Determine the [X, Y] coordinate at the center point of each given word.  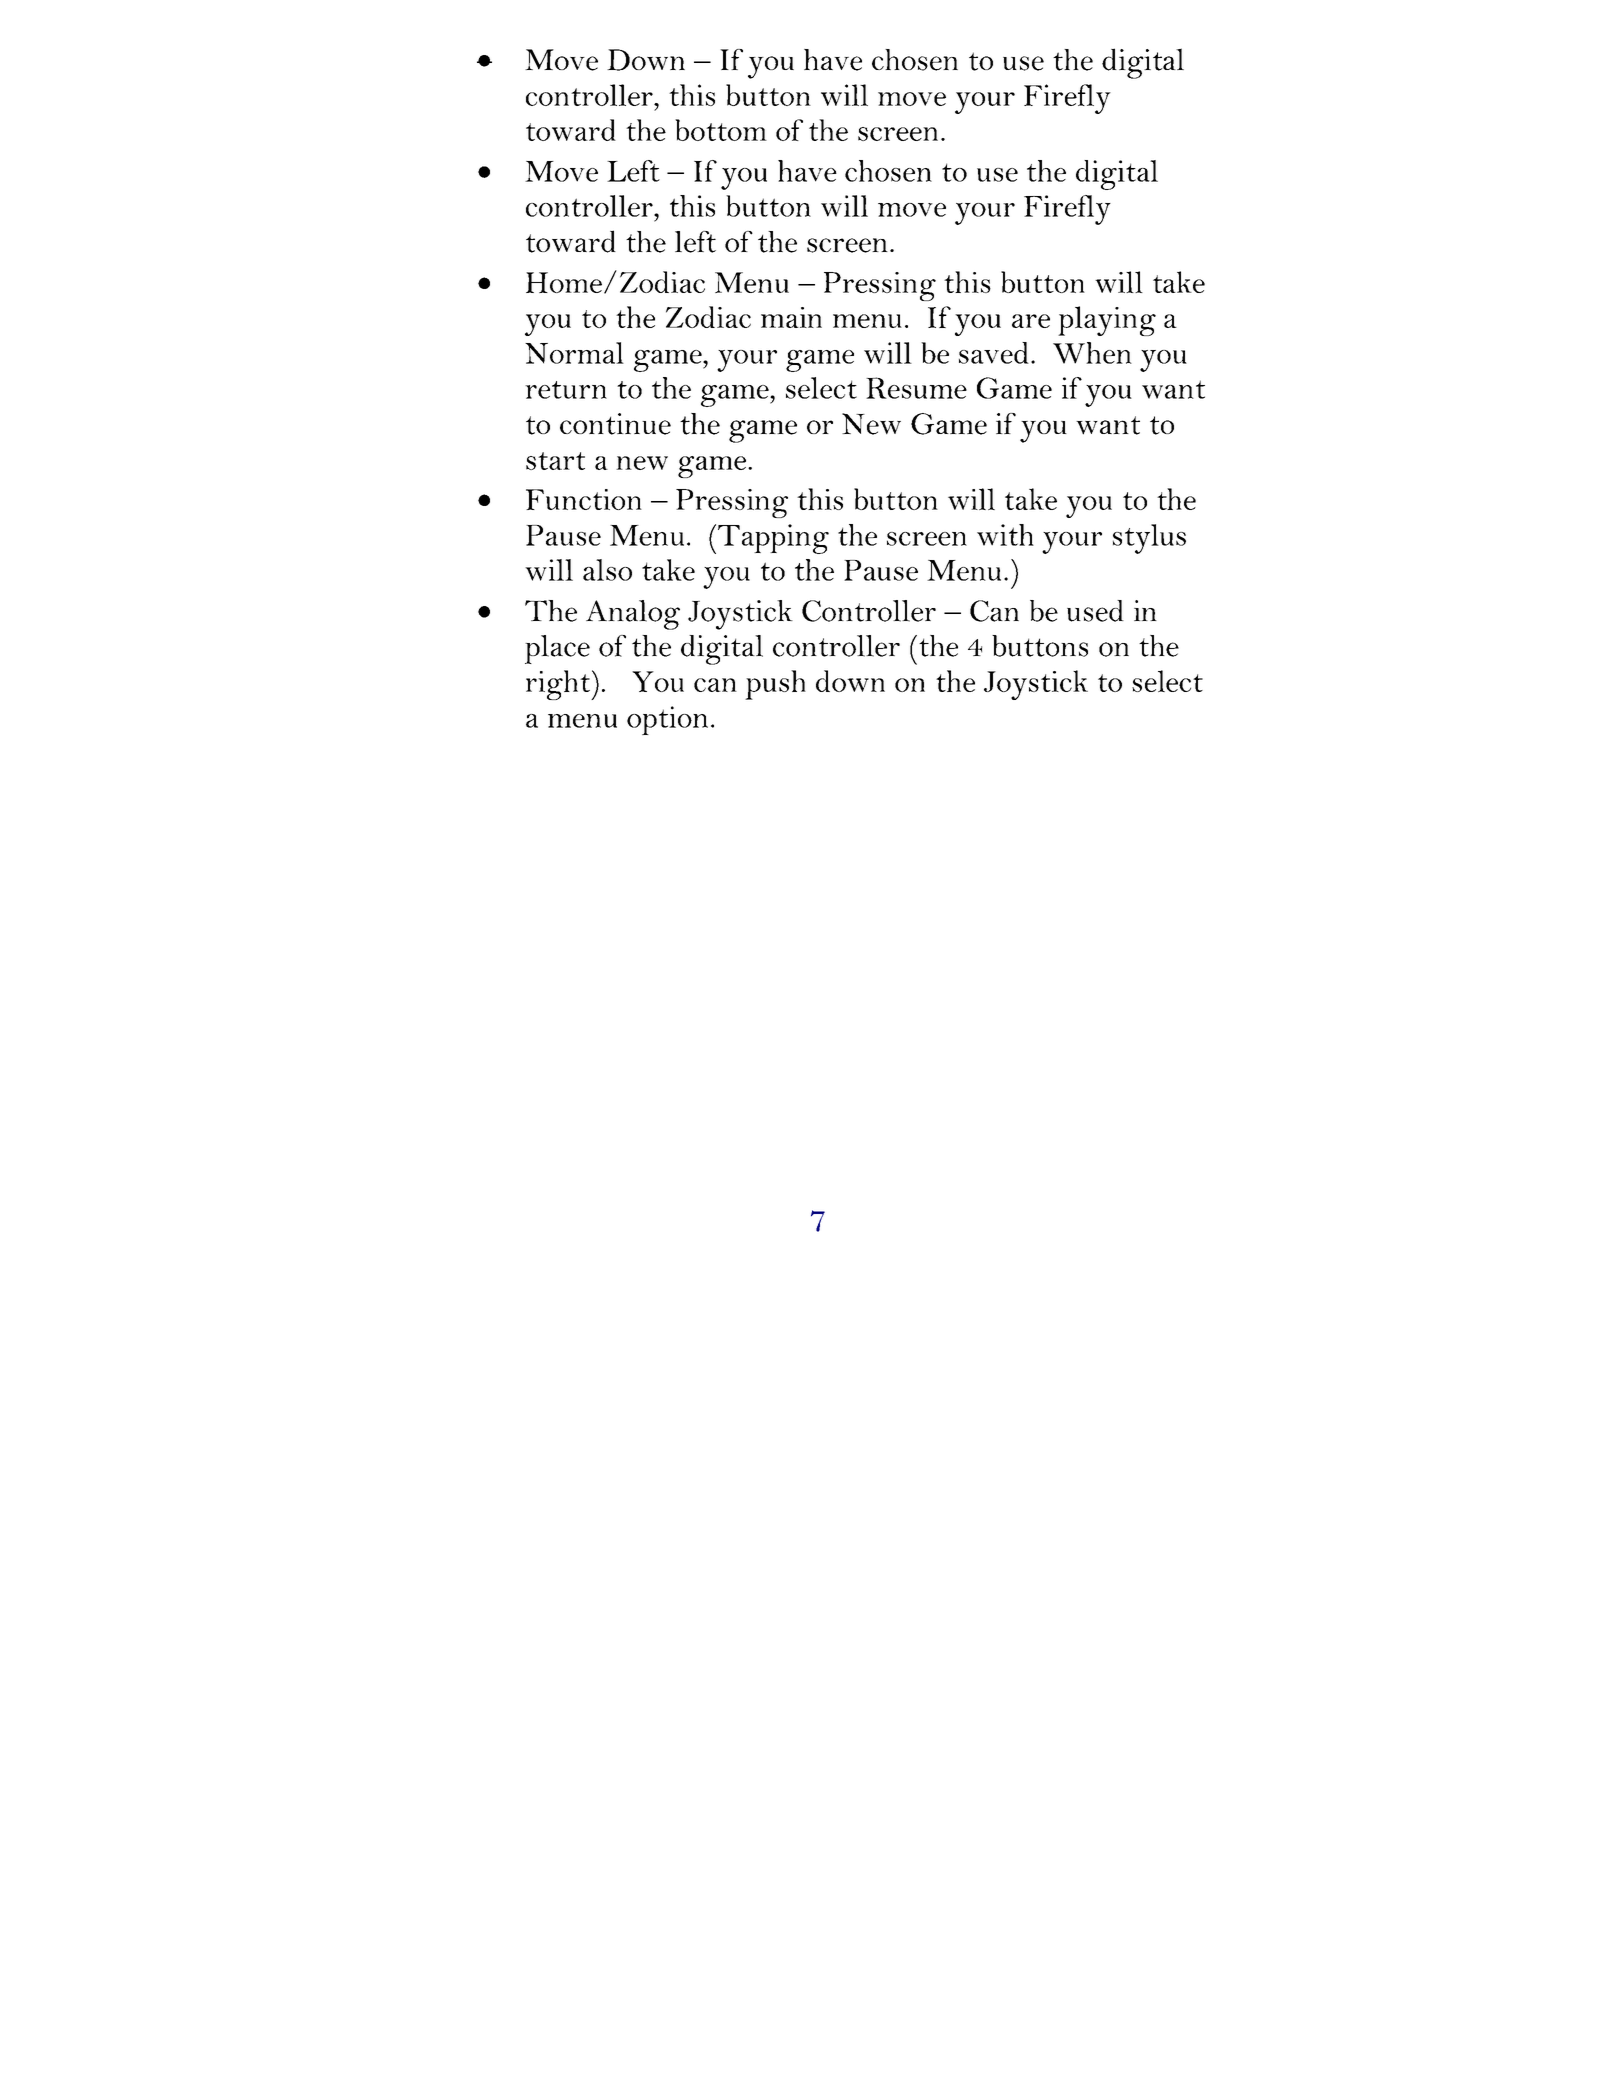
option [667, 720]
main [791, 317]
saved [994, 353]
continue [615, 424]
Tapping [773, 539]
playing [1107, 321]
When [1092, 353]
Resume [916, 388]
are [1031, 321]
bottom [721, 130]
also [607, 570]
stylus [1149, 539]
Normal [574, 353]
